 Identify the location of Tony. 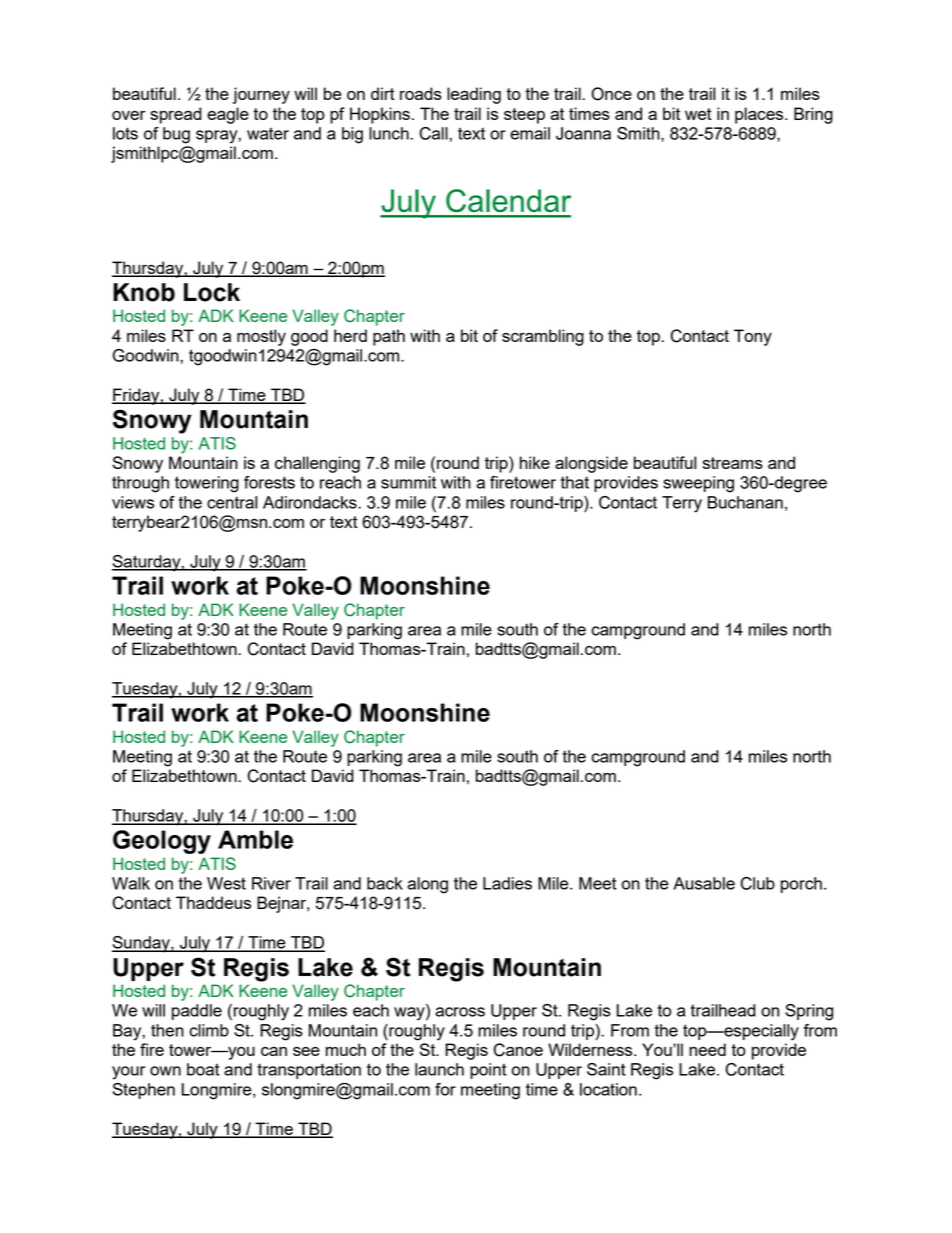
(753, 337).
